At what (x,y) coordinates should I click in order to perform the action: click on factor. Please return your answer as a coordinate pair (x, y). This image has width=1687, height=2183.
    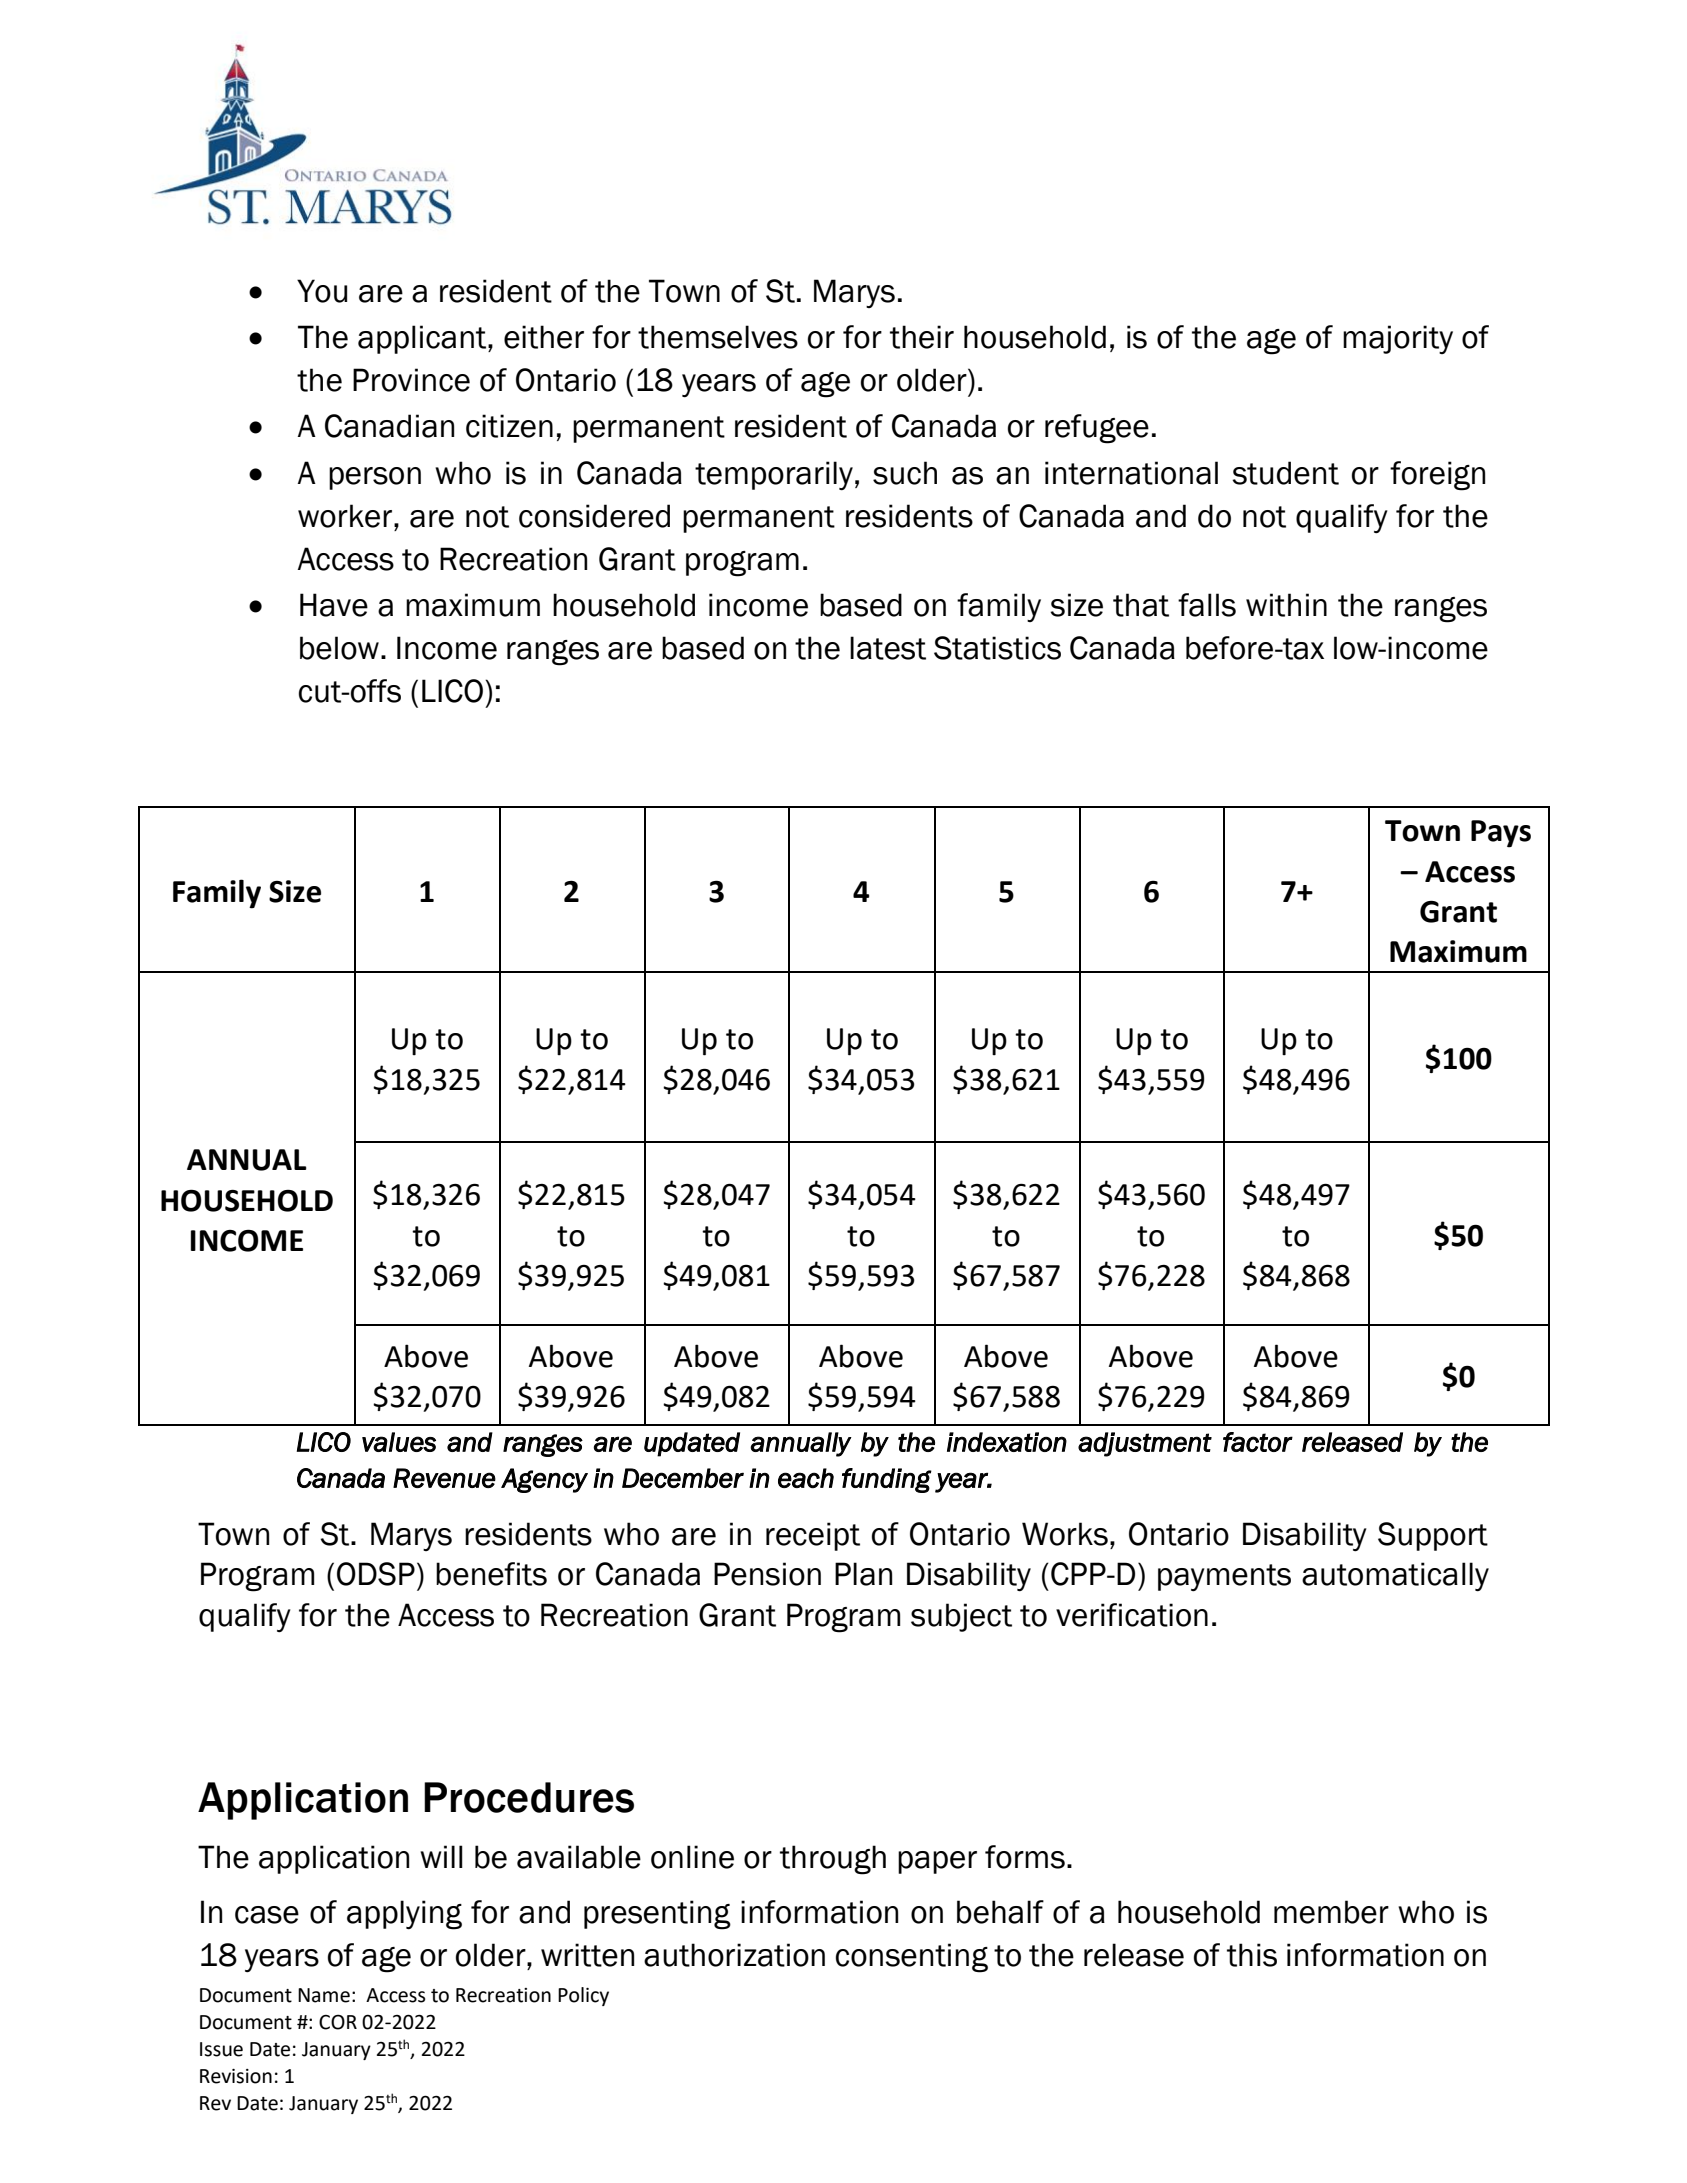
    Looking at the image, I should click on (1258, 1442).
